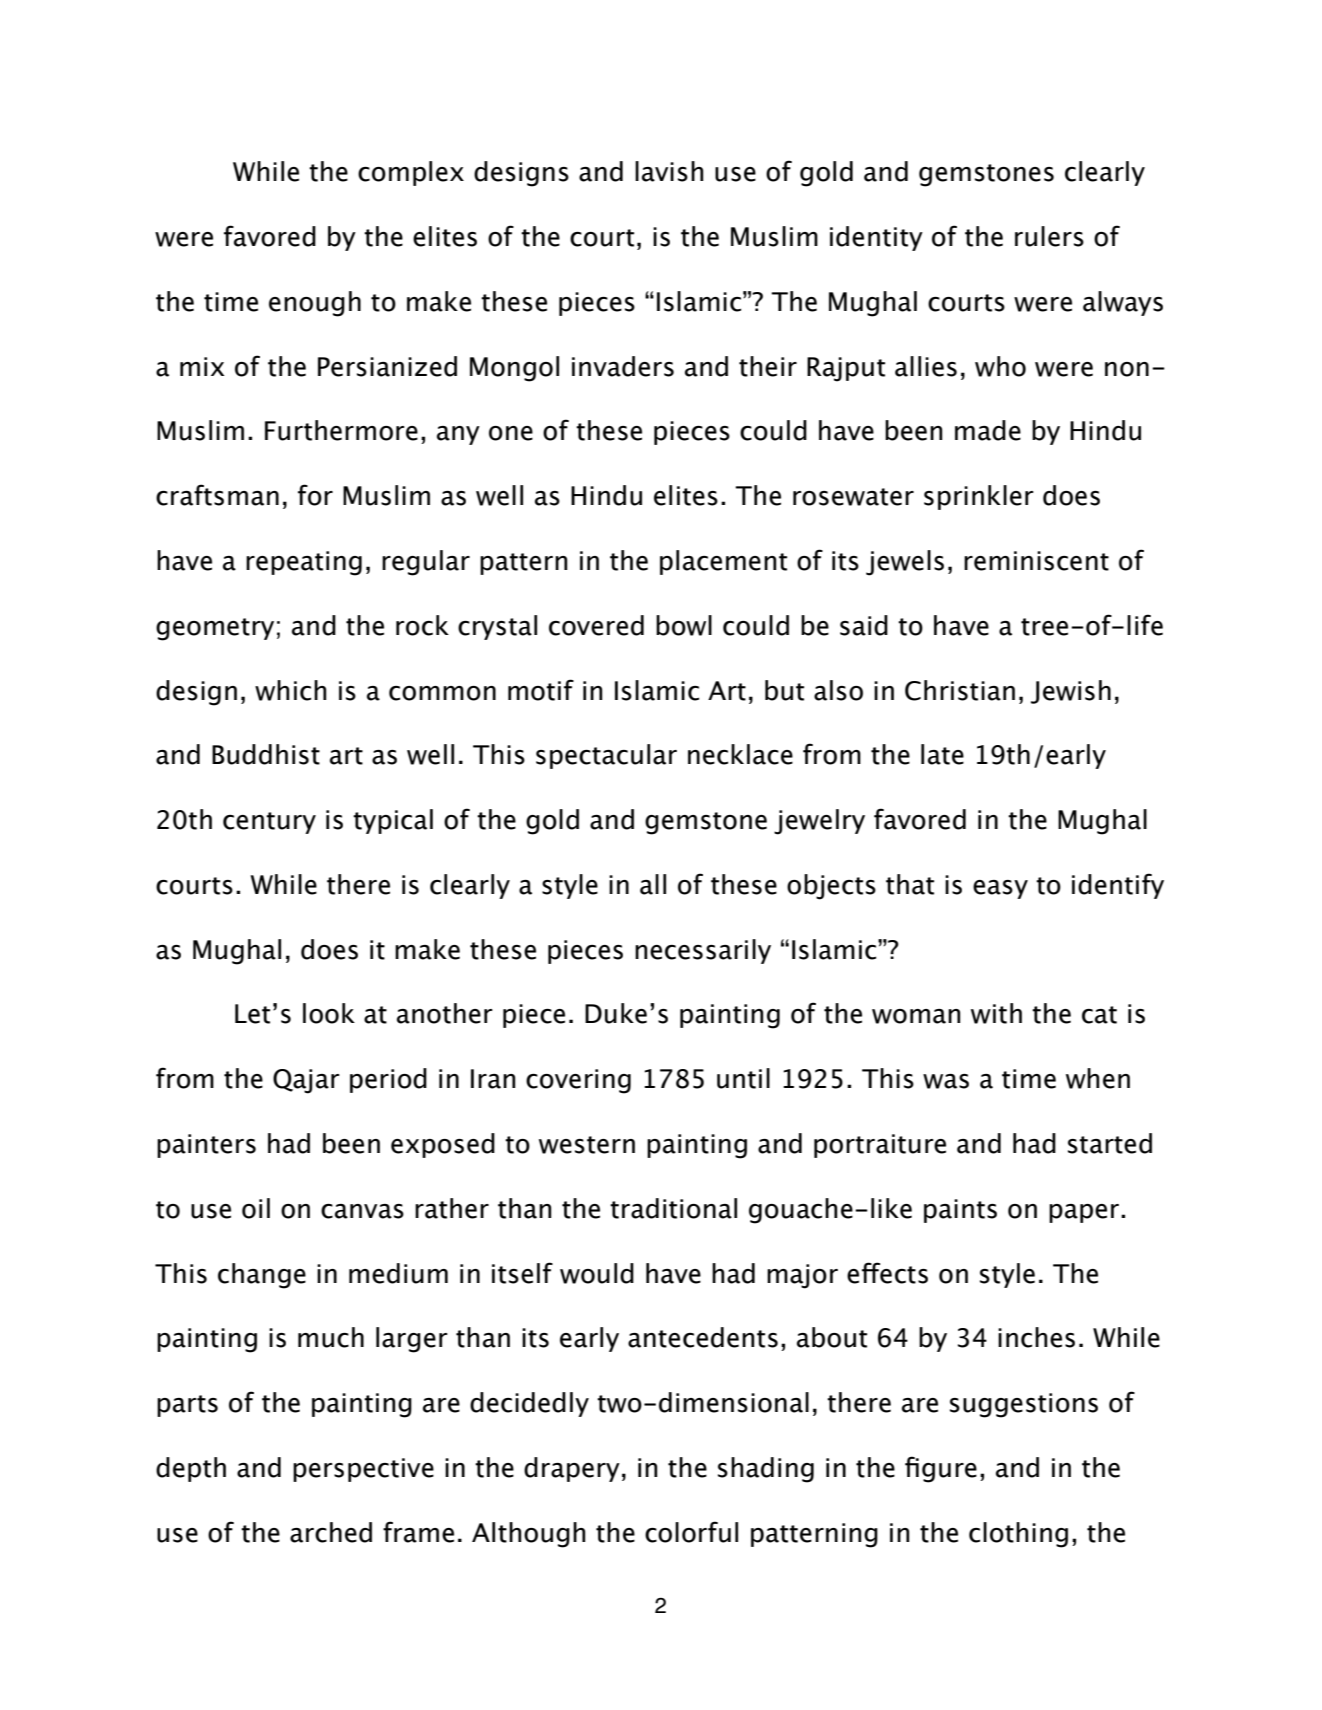 The image size is (1322, 1710). Describe the element at coordinates (1000, 889) in the image. I see `easy` at that location.
